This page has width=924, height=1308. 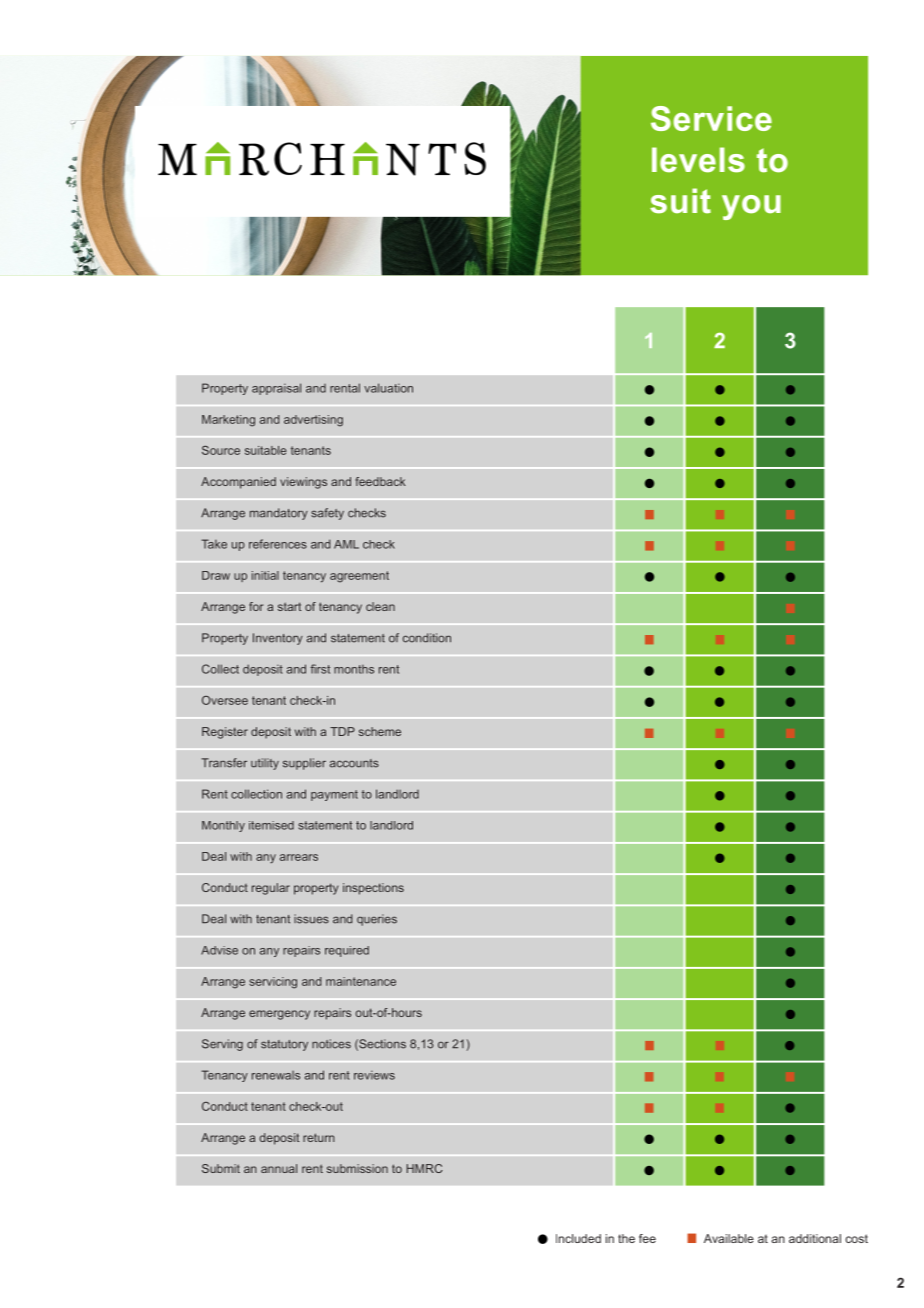 What do you see at coordinates (279, 514) in the page?
I see `mandatory` at bounding box center [279, 514].
